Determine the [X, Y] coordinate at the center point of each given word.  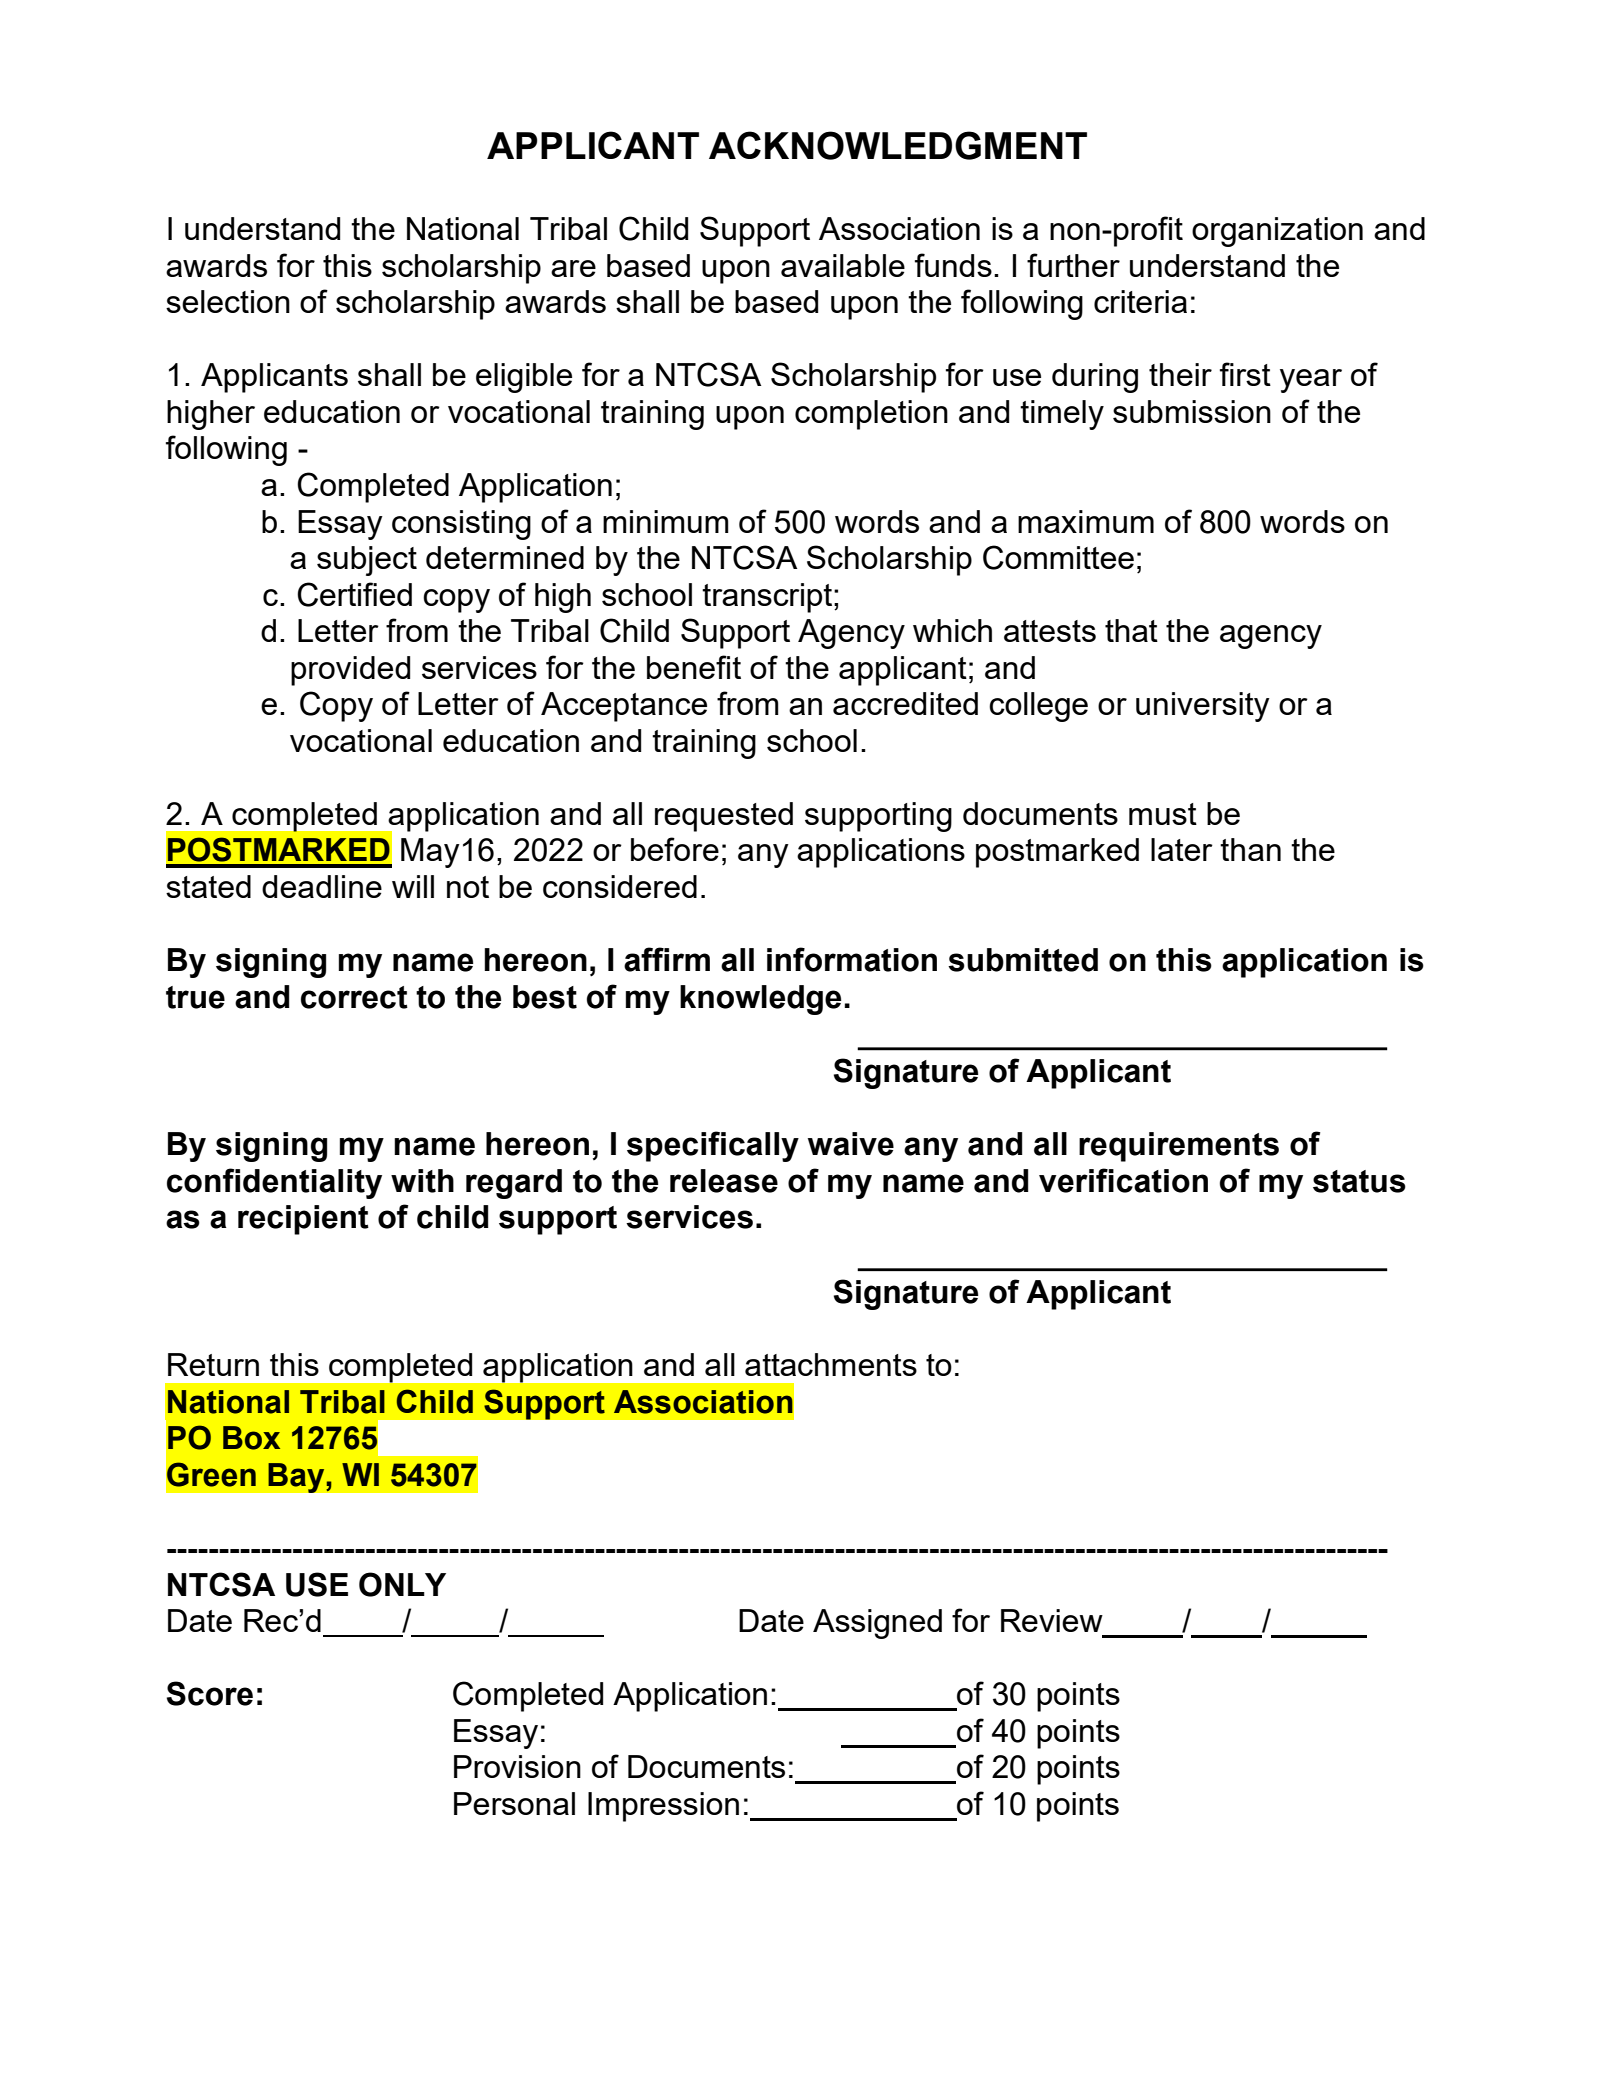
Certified [354, 594]
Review [1052, 1620]
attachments [831, 1364]
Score [210, 1693]
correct [354, 997]
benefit [694, 667]
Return [213, 1364]
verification [1123, 1180]
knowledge [760, 1000]
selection [228, 301]
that [1131, 630]
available [843, 265]
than [1250, 849]
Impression [663, 1807]
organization [1277, 232]
